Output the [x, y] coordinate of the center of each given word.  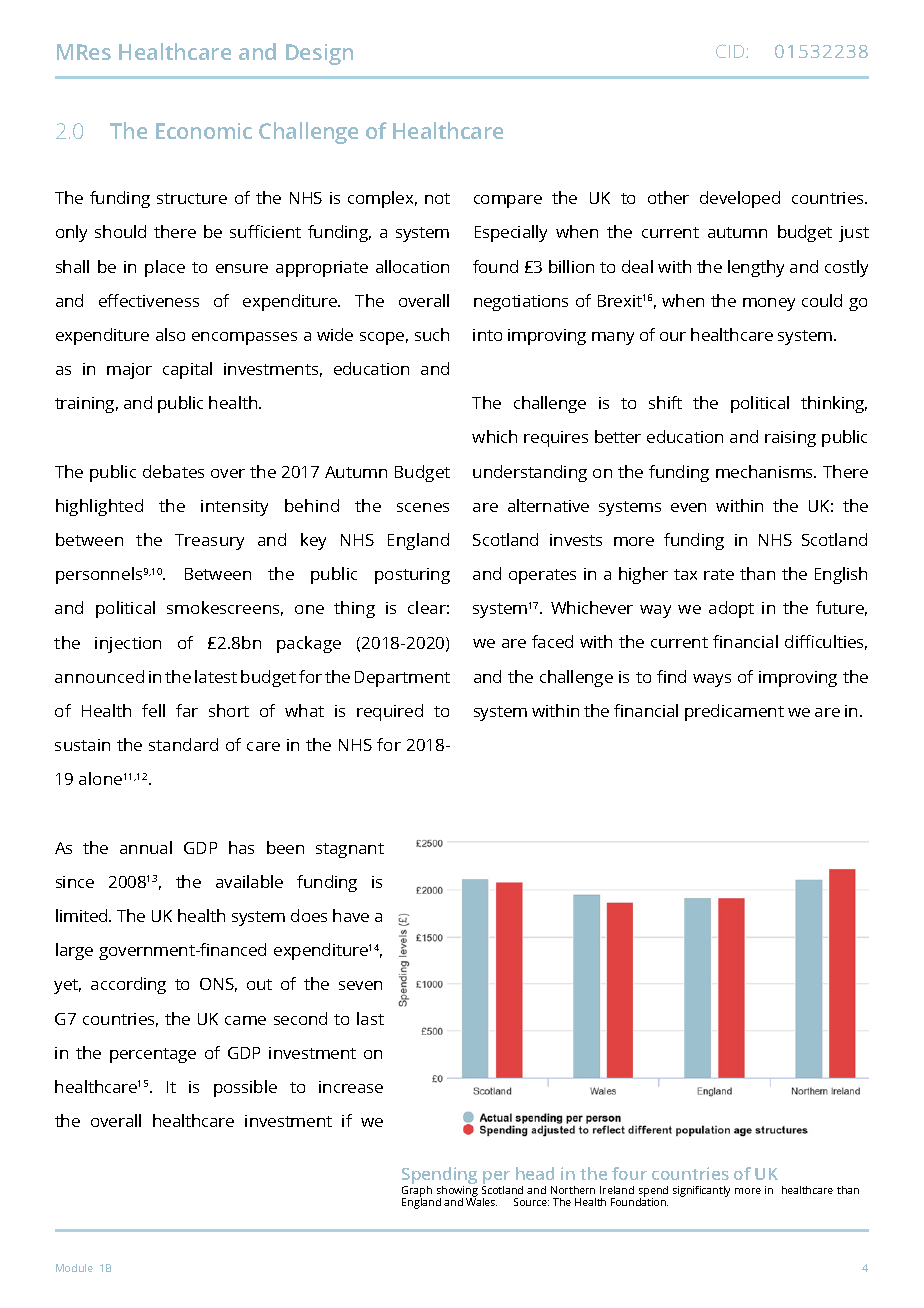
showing [457, 1191]
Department [402, 679]
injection [128, 645]
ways [712, 680]
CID [731, 51]
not [437, 198]
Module [74, 1268]
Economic [204, 131]
